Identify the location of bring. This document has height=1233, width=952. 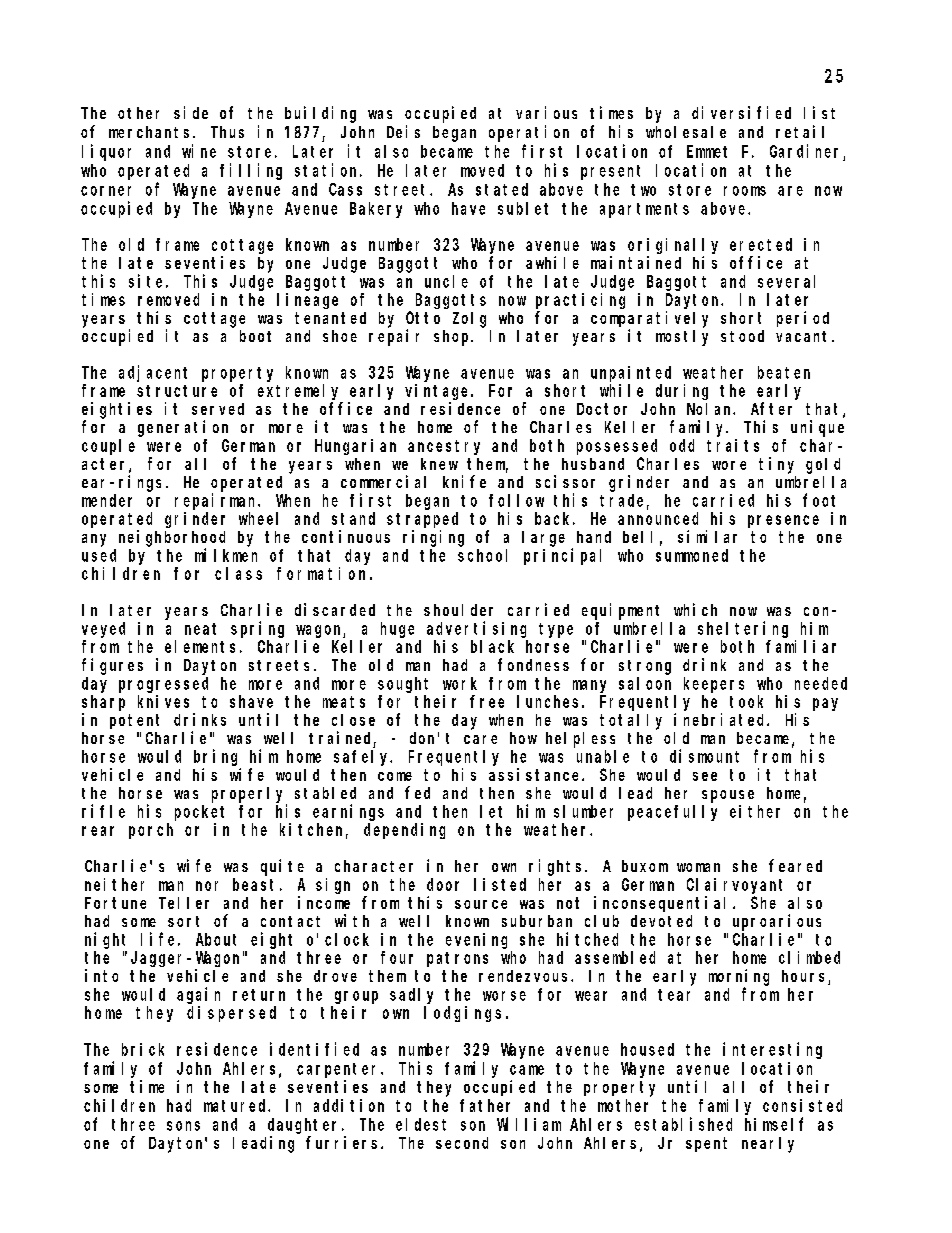
(215, 757).
